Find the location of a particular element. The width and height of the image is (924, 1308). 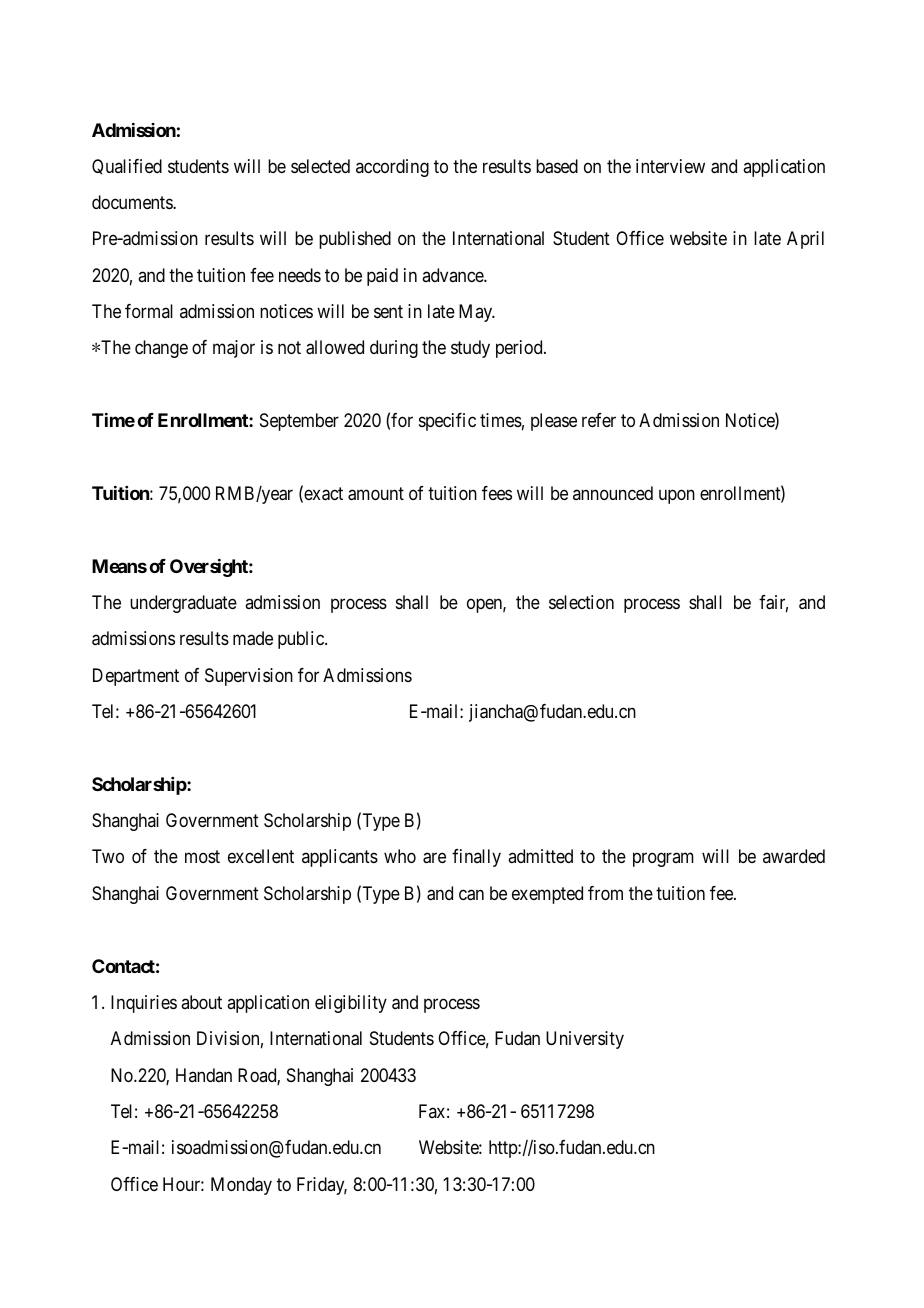

according is located at coordinates (392, 168).
